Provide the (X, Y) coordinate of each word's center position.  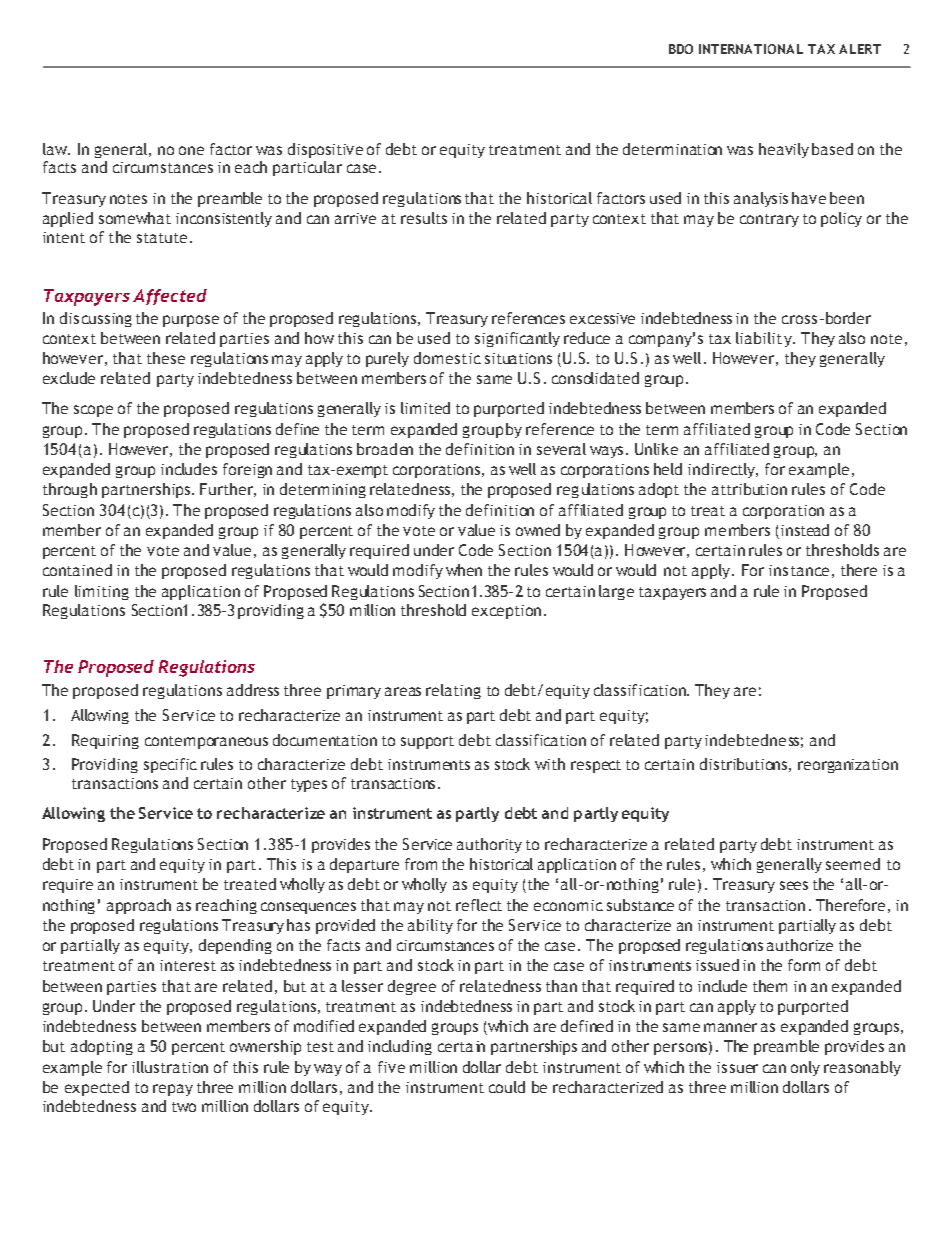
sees (794, 885)
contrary (769, 220)
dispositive (325, 150)
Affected (170, 297)
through (70, 490)
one (191, 150)
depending (235, 946)
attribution (749, 489)
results (424, 218)
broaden (385, 449)
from (421, 864)
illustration (170, 1067)
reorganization (848, 766)
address (253, 690)
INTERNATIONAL (751, 49)
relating (453, 691)
